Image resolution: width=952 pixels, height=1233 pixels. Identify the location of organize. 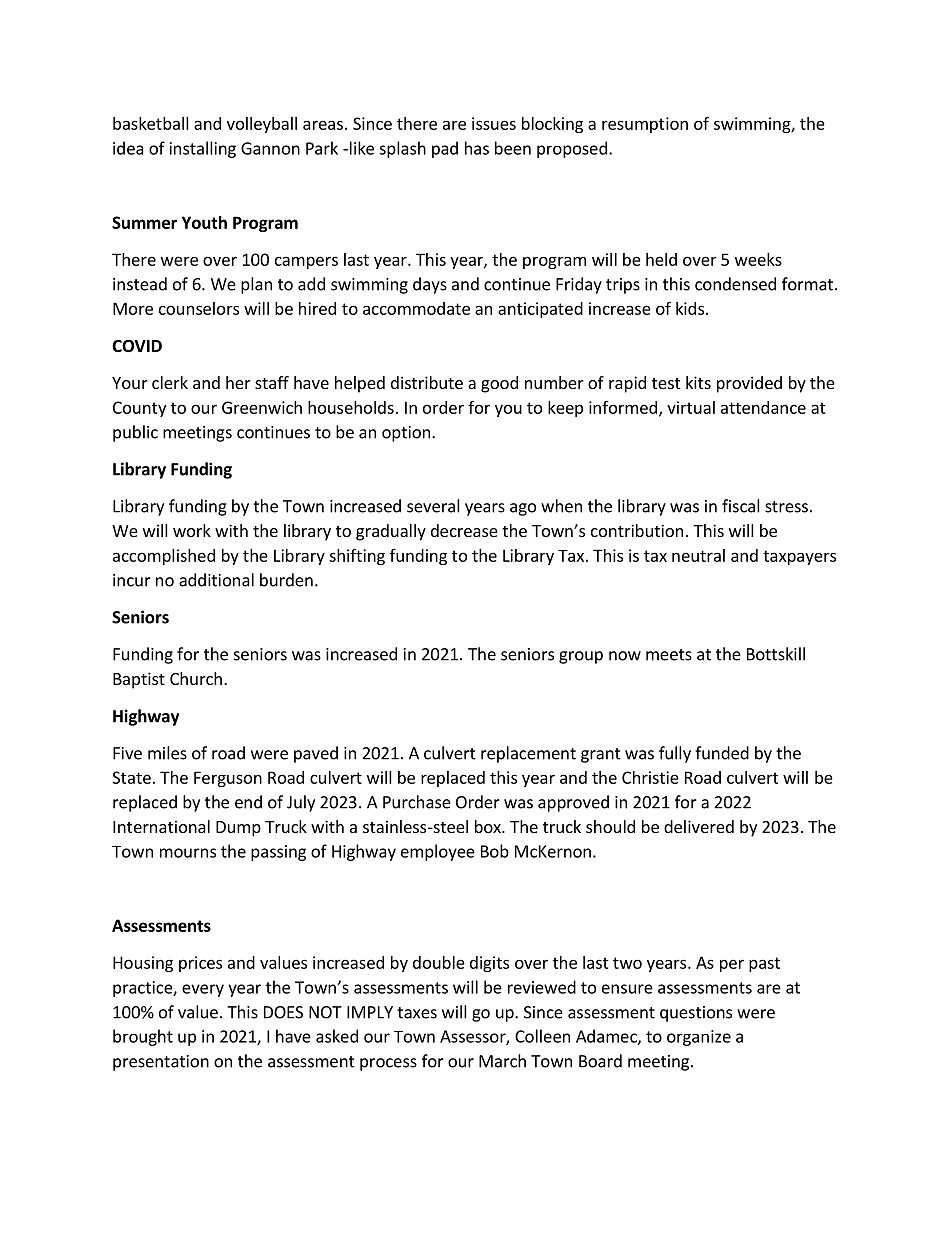
(699, 1038).
